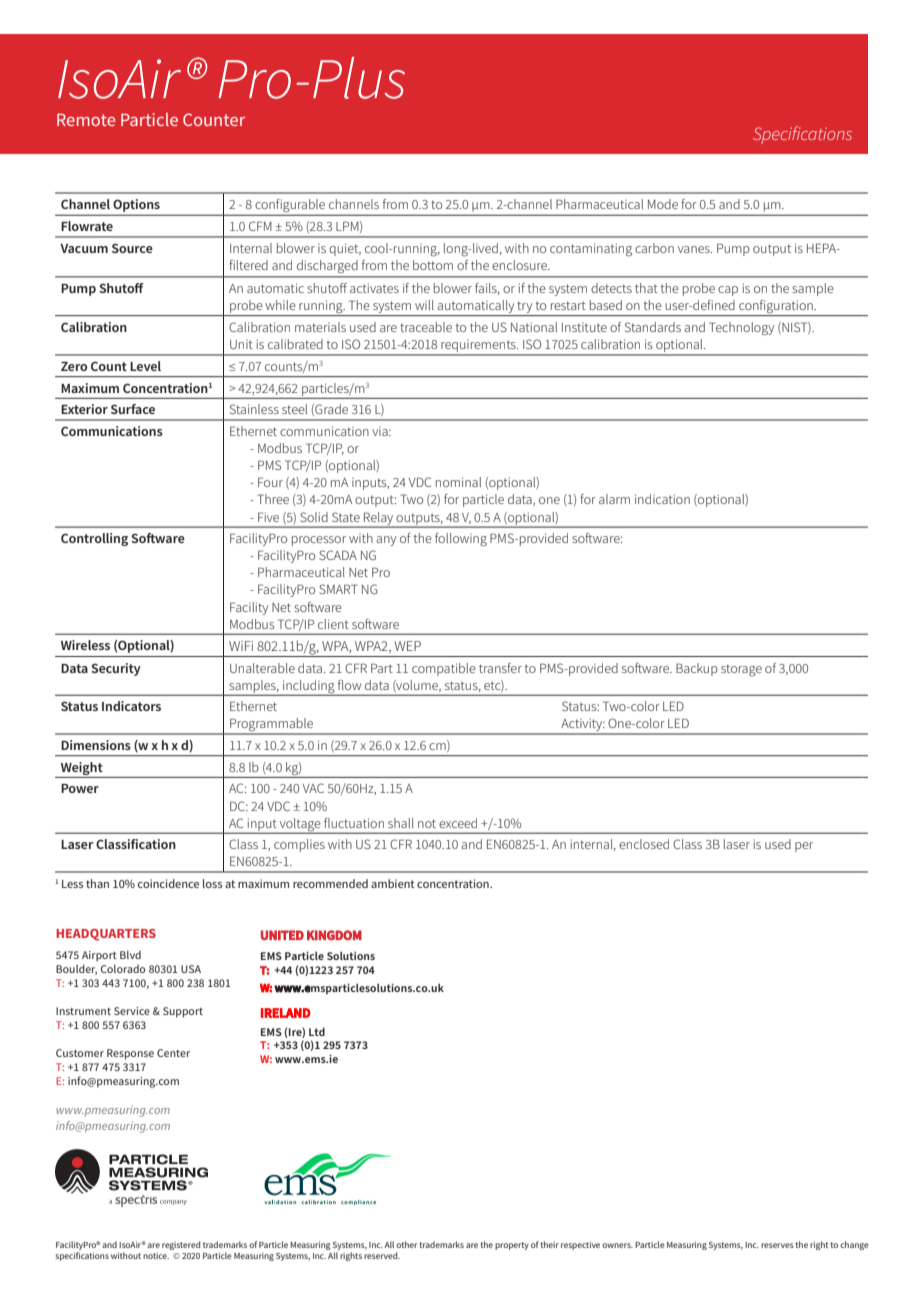 This screenshot has height=1308, width=924. Describe the element at coordinates (741, 670) in the screenshot. I see `storage` at that location.
